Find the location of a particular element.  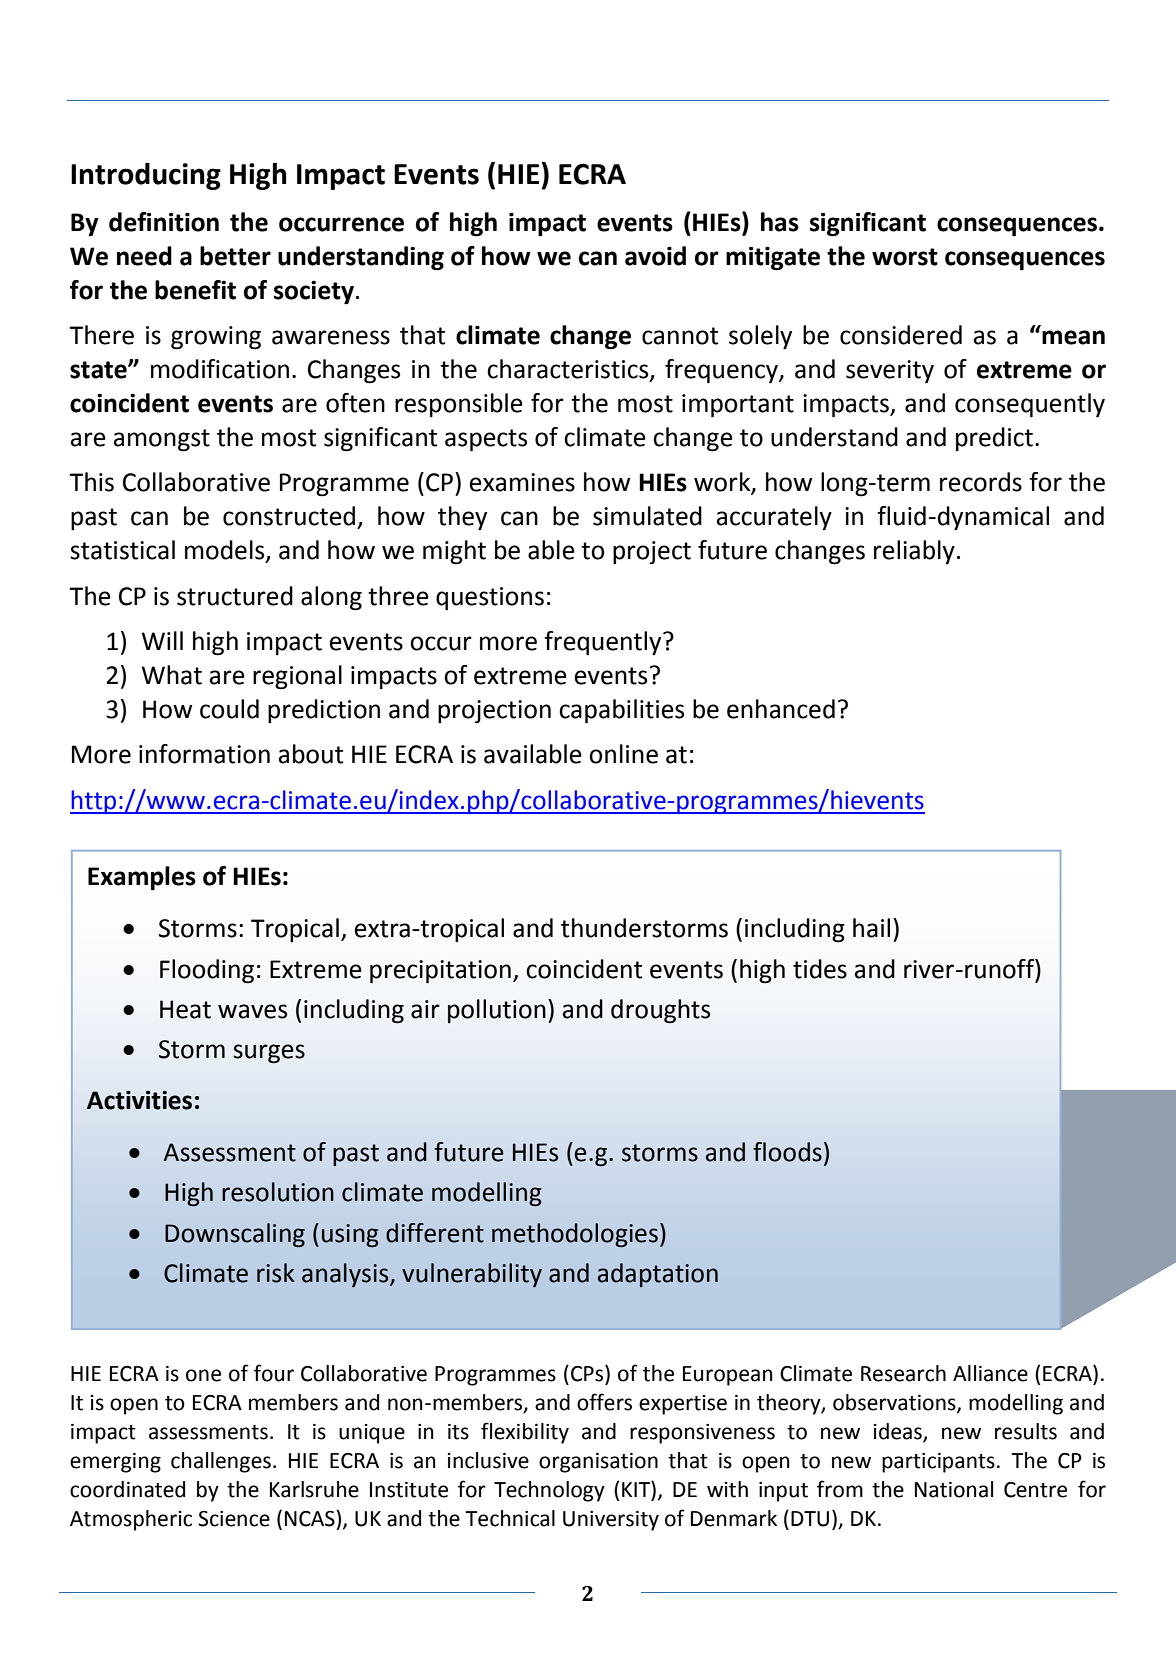

Examples is located at coordinates (142, 878).
